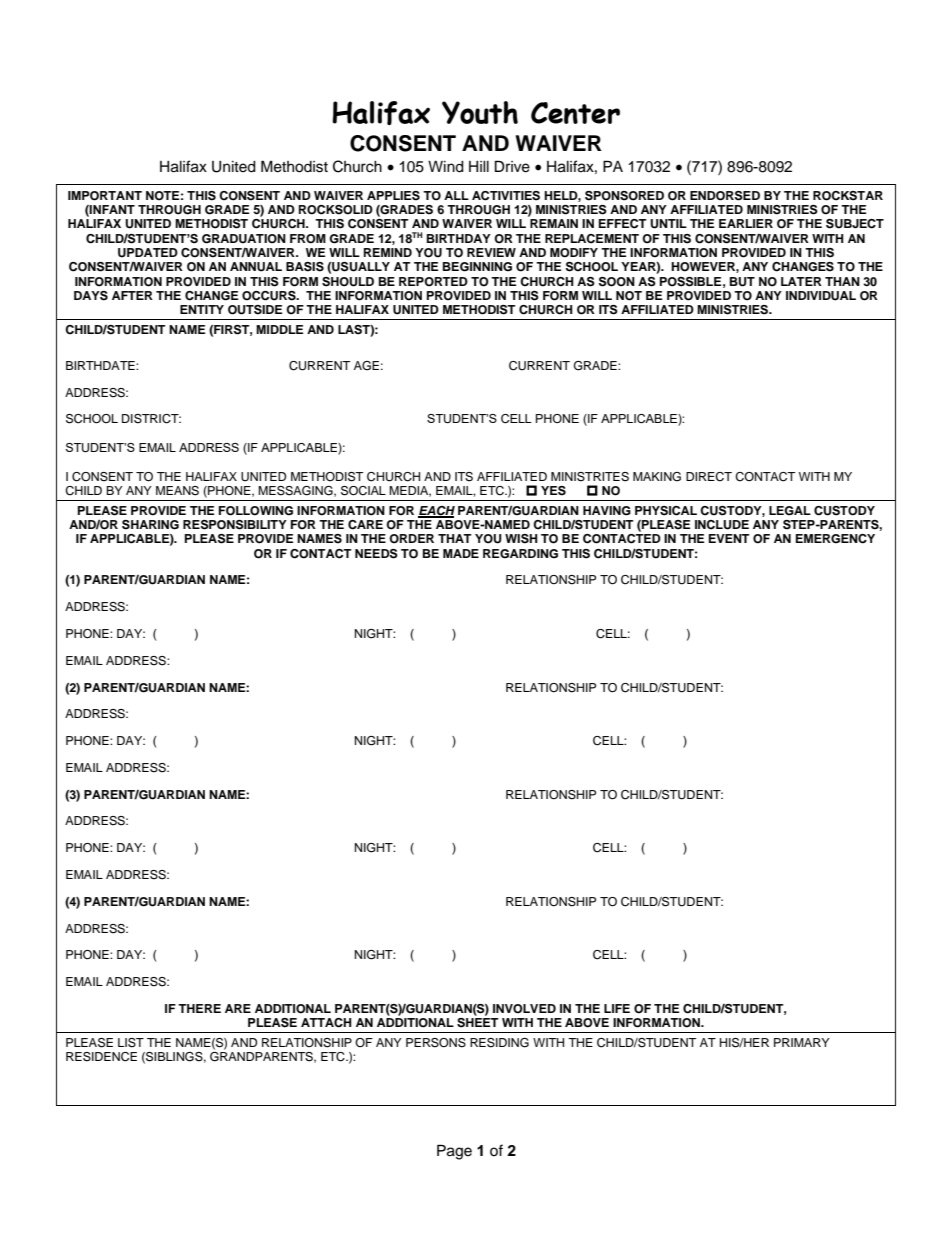 The image size is (952, 1233). What do you see at coordinates (729, 538) in the screenshot?
I see `EVENT` at bounding box center [729, 538].
